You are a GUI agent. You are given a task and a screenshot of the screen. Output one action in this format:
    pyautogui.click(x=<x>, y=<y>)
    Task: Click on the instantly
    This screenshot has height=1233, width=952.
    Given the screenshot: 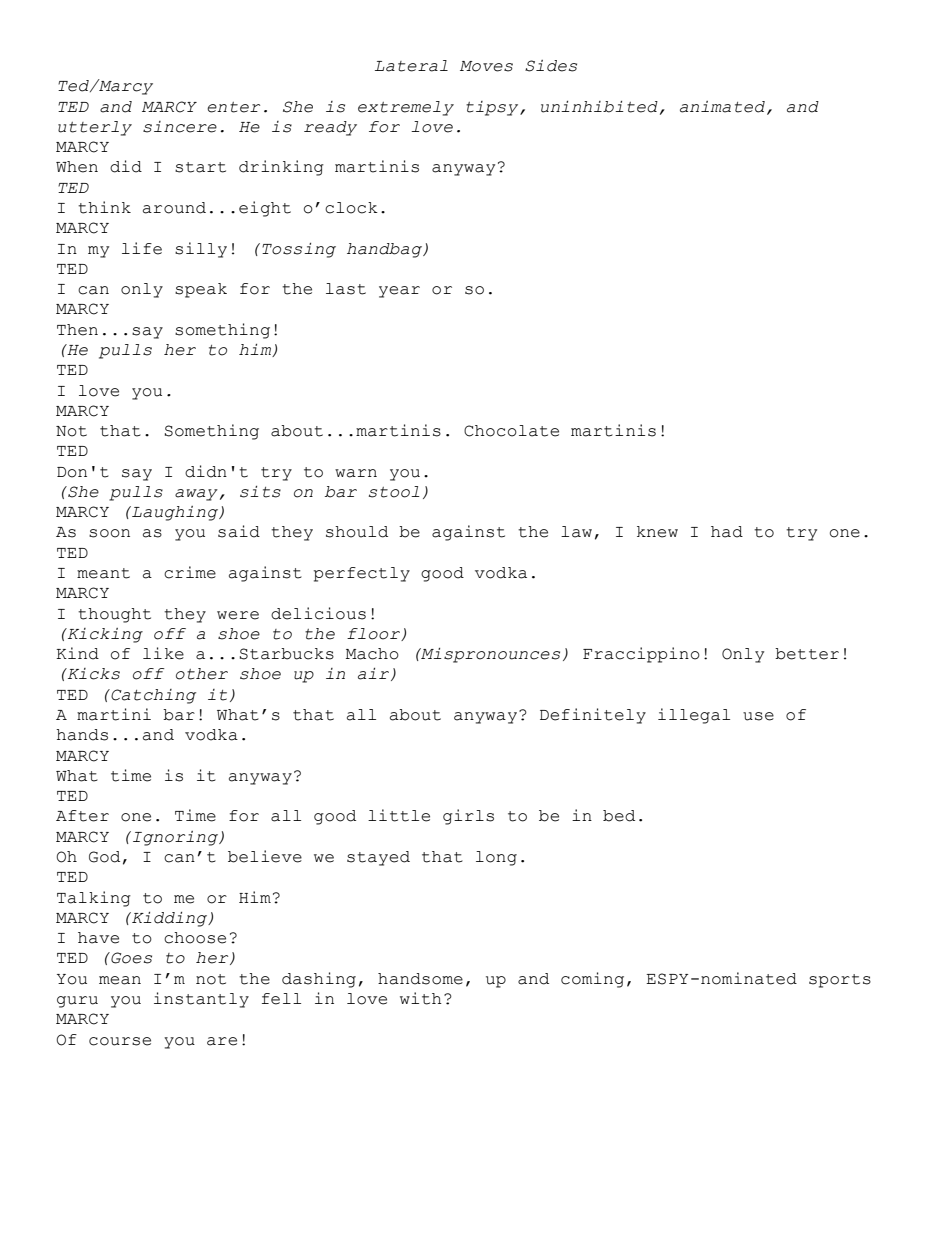 What is the action you would take?
    pyautogui.click(x=201, y=1000)
